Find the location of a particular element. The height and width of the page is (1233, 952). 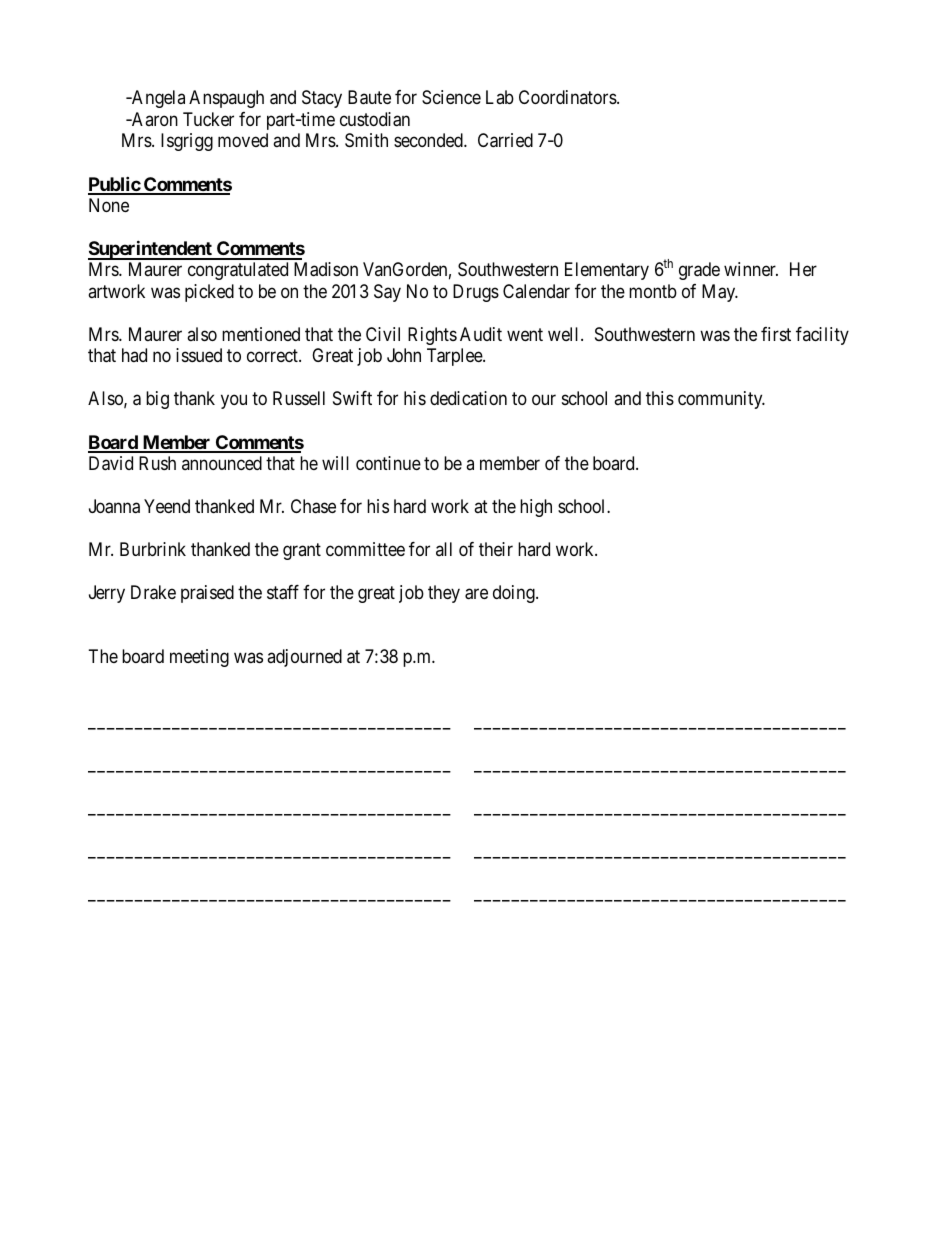

Coordinators is located at coordinates (568, 97).
